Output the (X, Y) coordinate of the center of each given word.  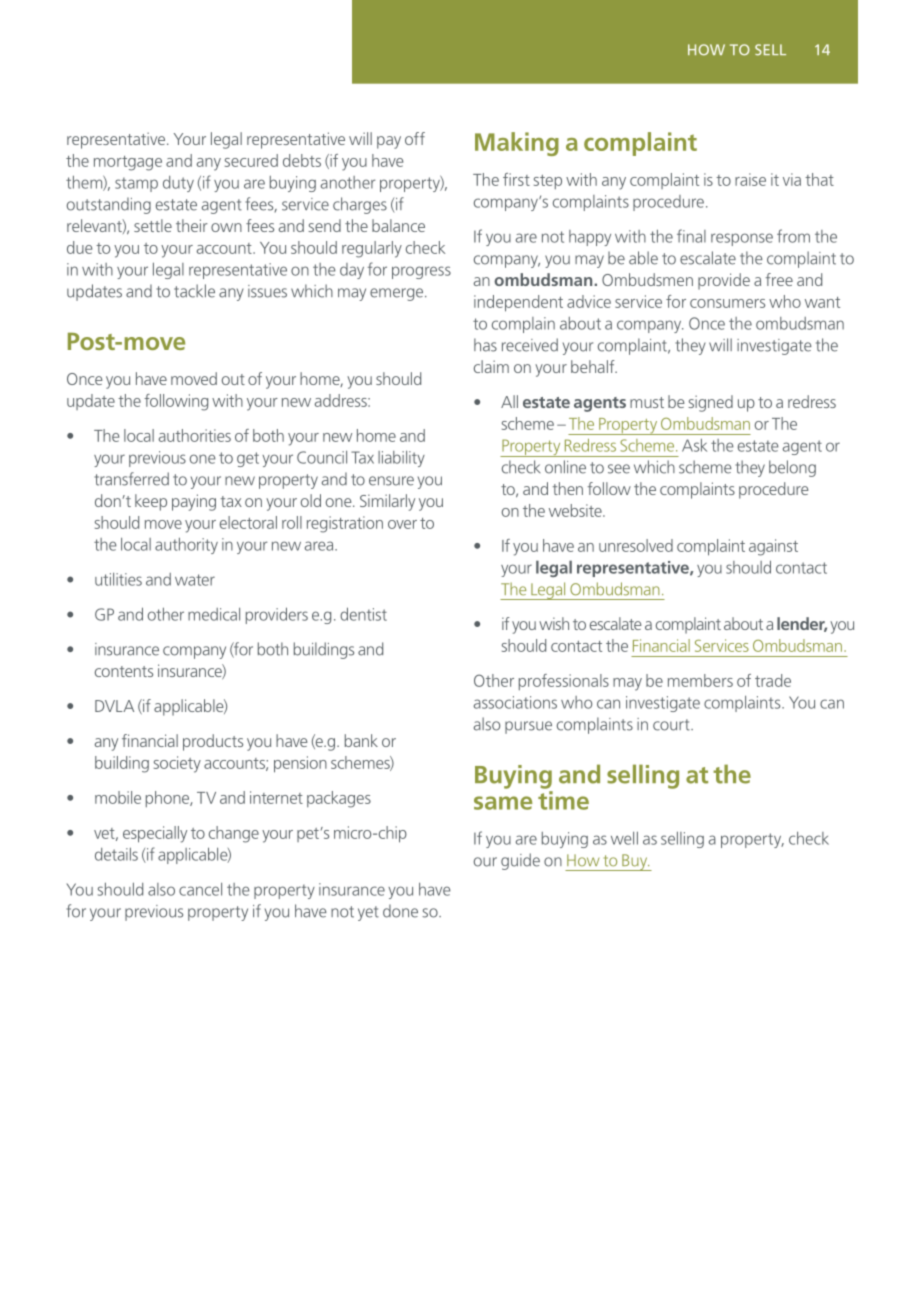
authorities (195, 435)
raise (750, 179)
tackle (194, 291)
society (177, 764)
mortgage (128, 163)
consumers (727, 303)
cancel (200, 889)
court (672, 725)
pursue (528, 727)
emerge (398, 294)
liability (401, 459)
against (773, 547)
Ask (694, 445)
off (415, 138)
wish (554, 623)
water (195, 580)
